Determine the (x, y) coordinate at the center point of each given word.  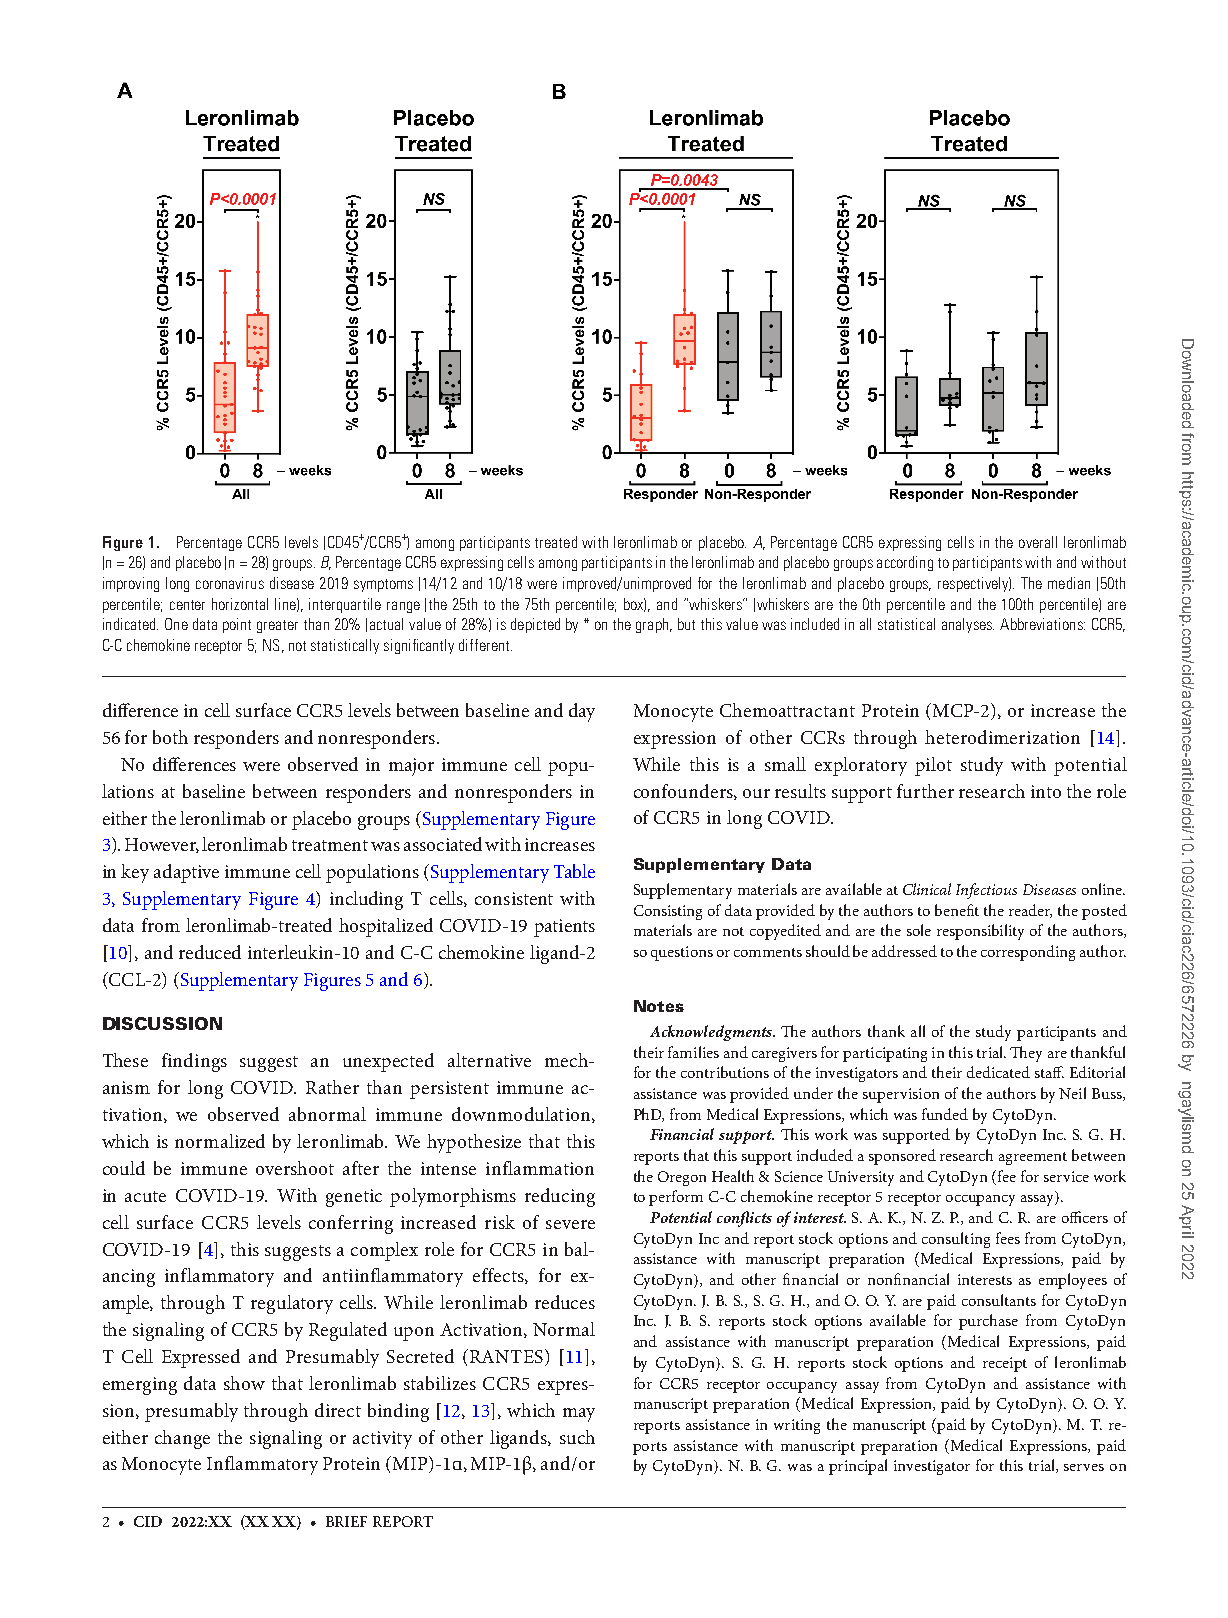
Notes (659, 1006)
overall (1038, 542)
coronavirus (230, 583)
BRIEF (346, 1521)
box (635, 605)
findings (194, 1062)
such (577, 1437)
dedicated (998, 1072)
